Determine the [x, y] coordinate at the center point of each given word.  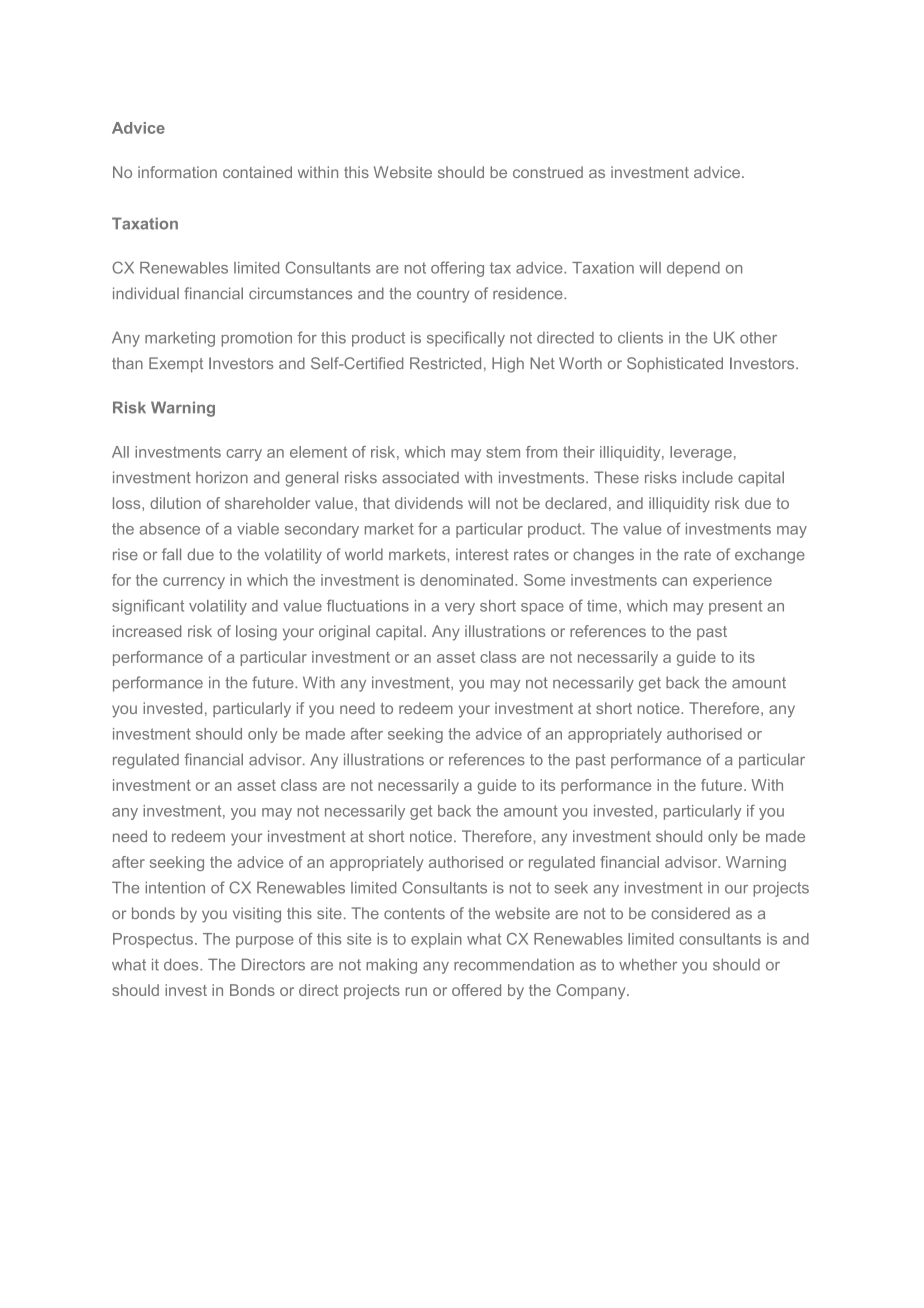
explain [436, 940]
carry [244, 455]
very [460, 609]
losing [256, 633]
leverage [701, 453]
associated [420, 477]
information [177, 172]
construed [548, 172]
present [735, 607]
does [182, 964]
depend [693, 269]
